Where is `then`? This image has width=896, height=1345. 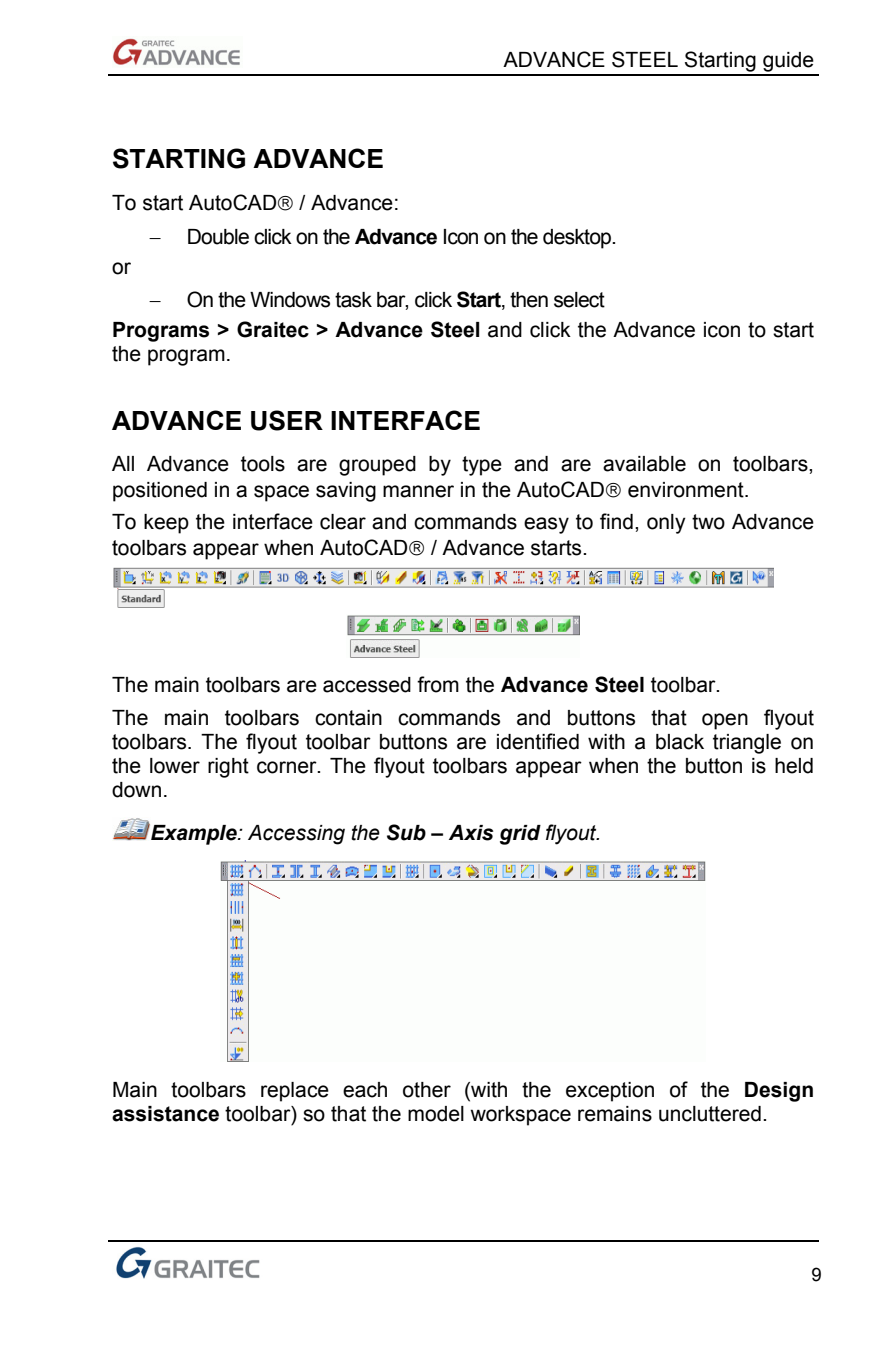
then is located at coordinates (529, 300).
